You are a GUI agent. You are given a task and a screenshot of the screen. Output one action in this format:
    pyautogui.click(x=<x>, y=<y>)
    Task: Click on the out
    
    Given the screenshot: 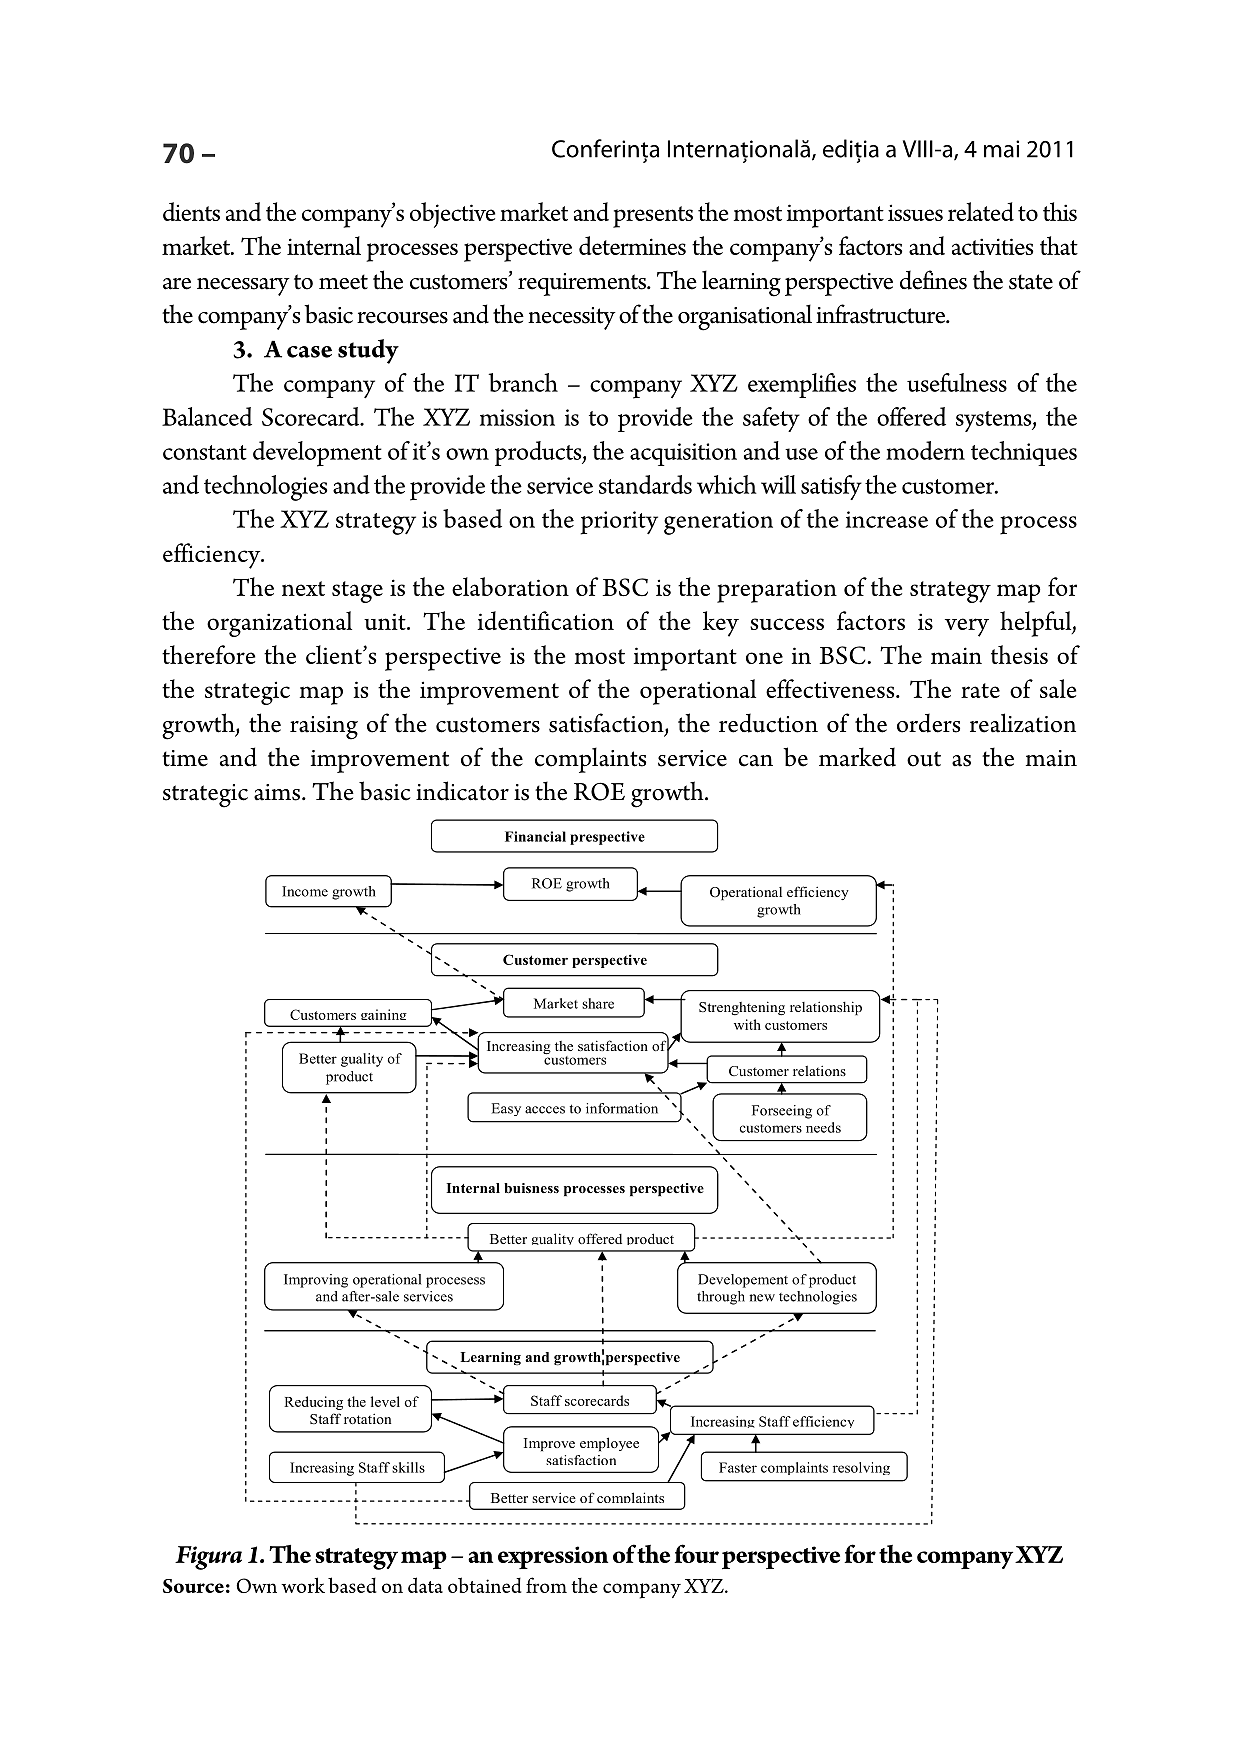 What is the action you would take?
    pyautogui.click(x=924, y=759)
